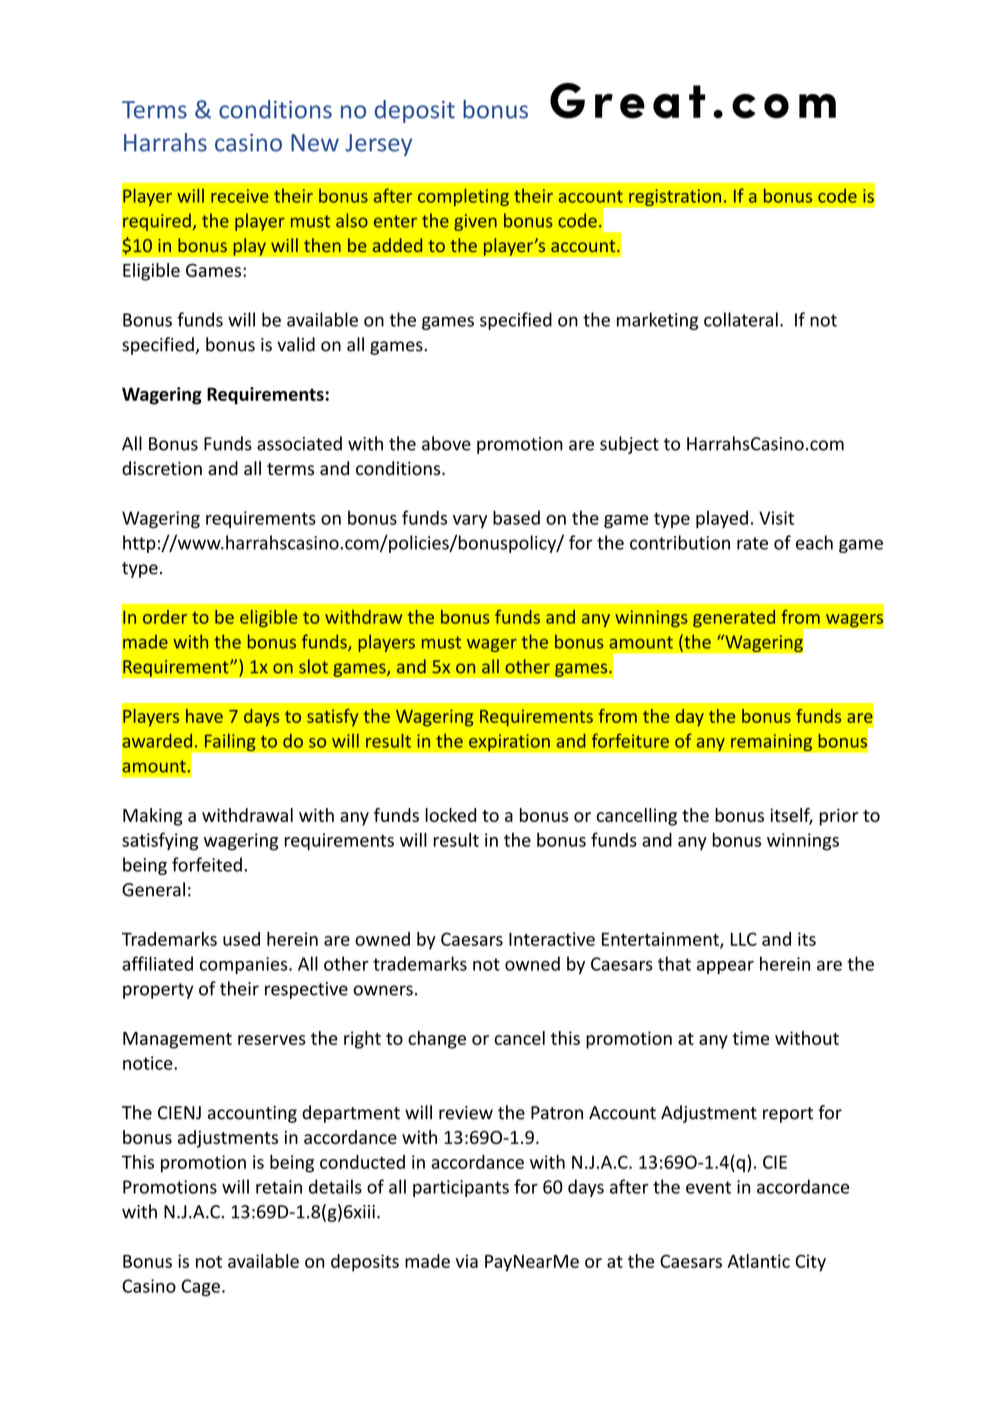 This document has width=1008, height=1424. What do you see at coordinates (463, 197) in the document?
I see `completing` at bounding box center [463, 197].
